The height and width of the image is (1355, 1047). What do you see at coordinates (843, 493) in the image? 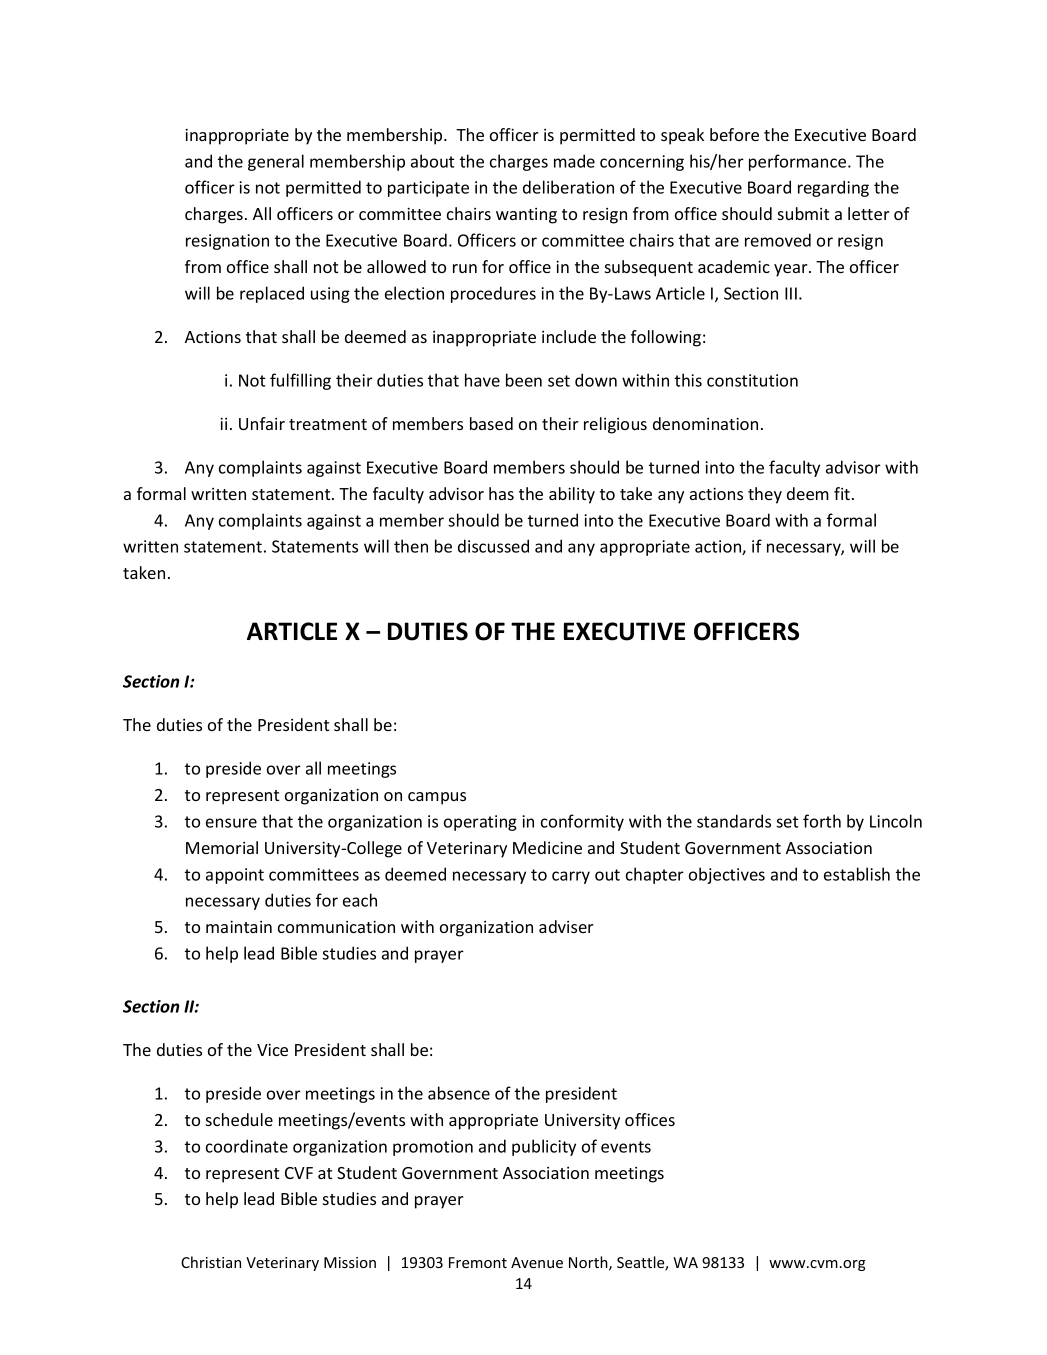
I see `fit` at bounding box center [843, 493].
